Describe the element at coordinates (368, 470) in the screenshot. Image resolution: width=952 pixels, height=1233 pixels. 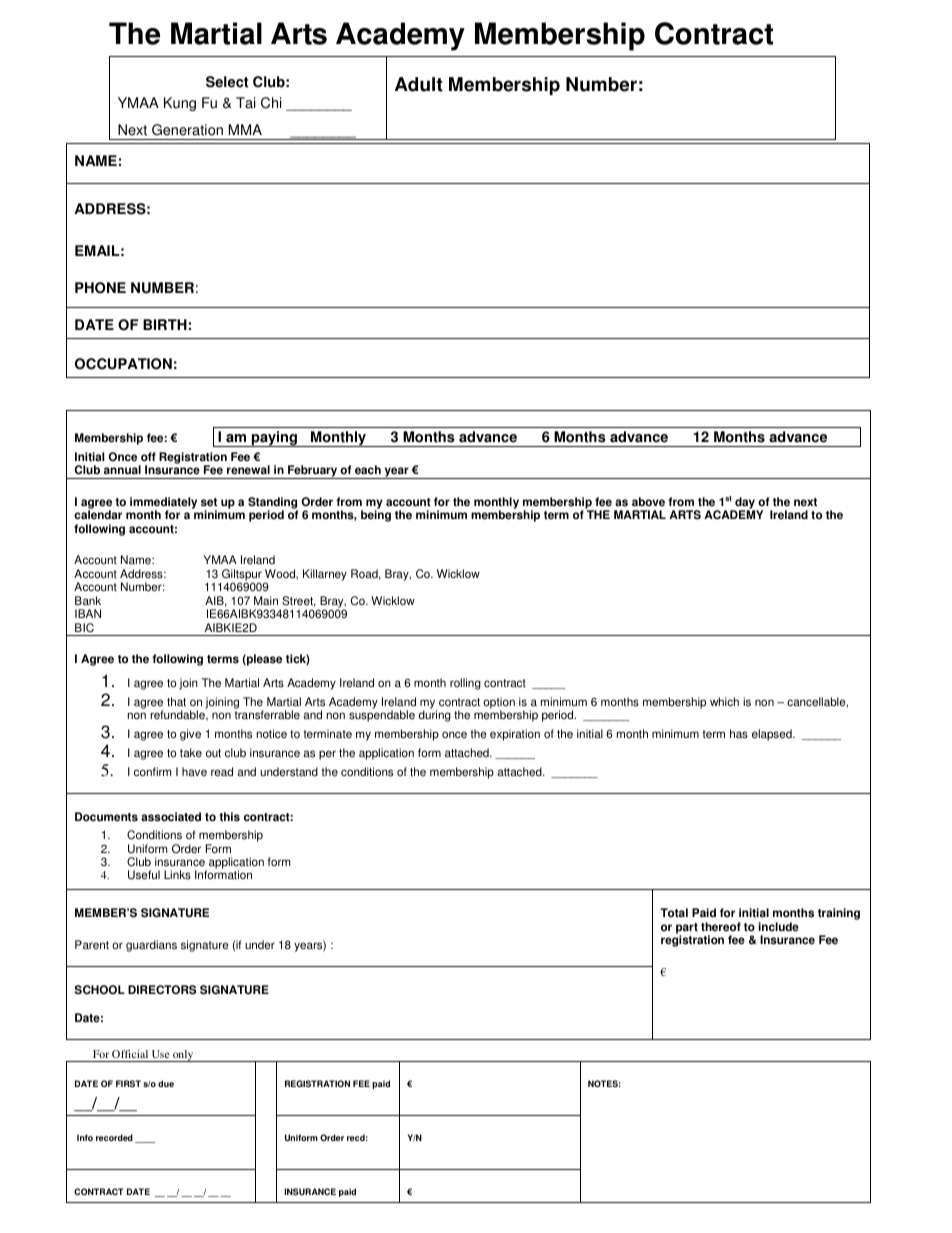
I see `each` at that location.
